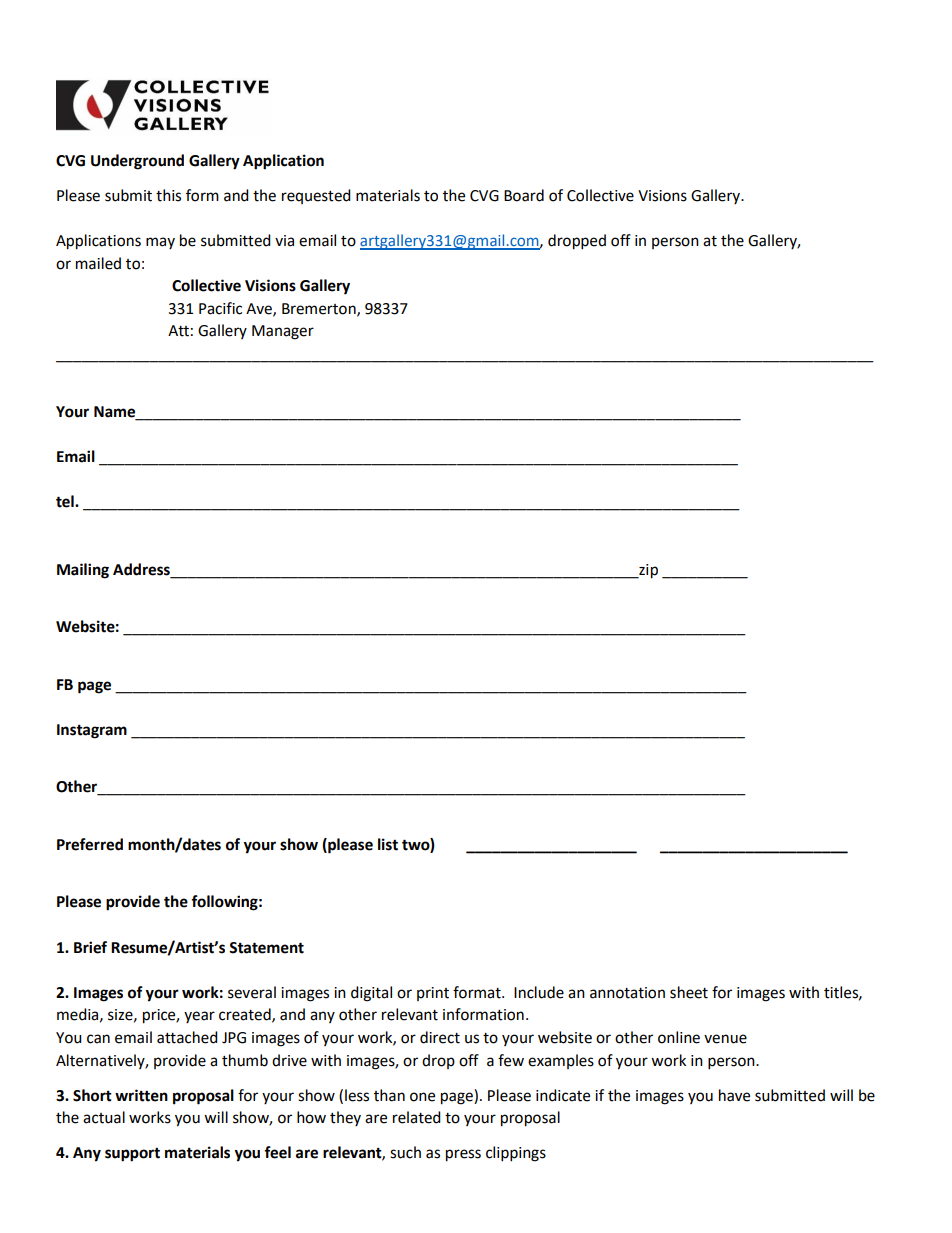 The image size is (952, 1233). Describe the element at coordinates (92, 731) in the page. I see `Instagram` at that location.
